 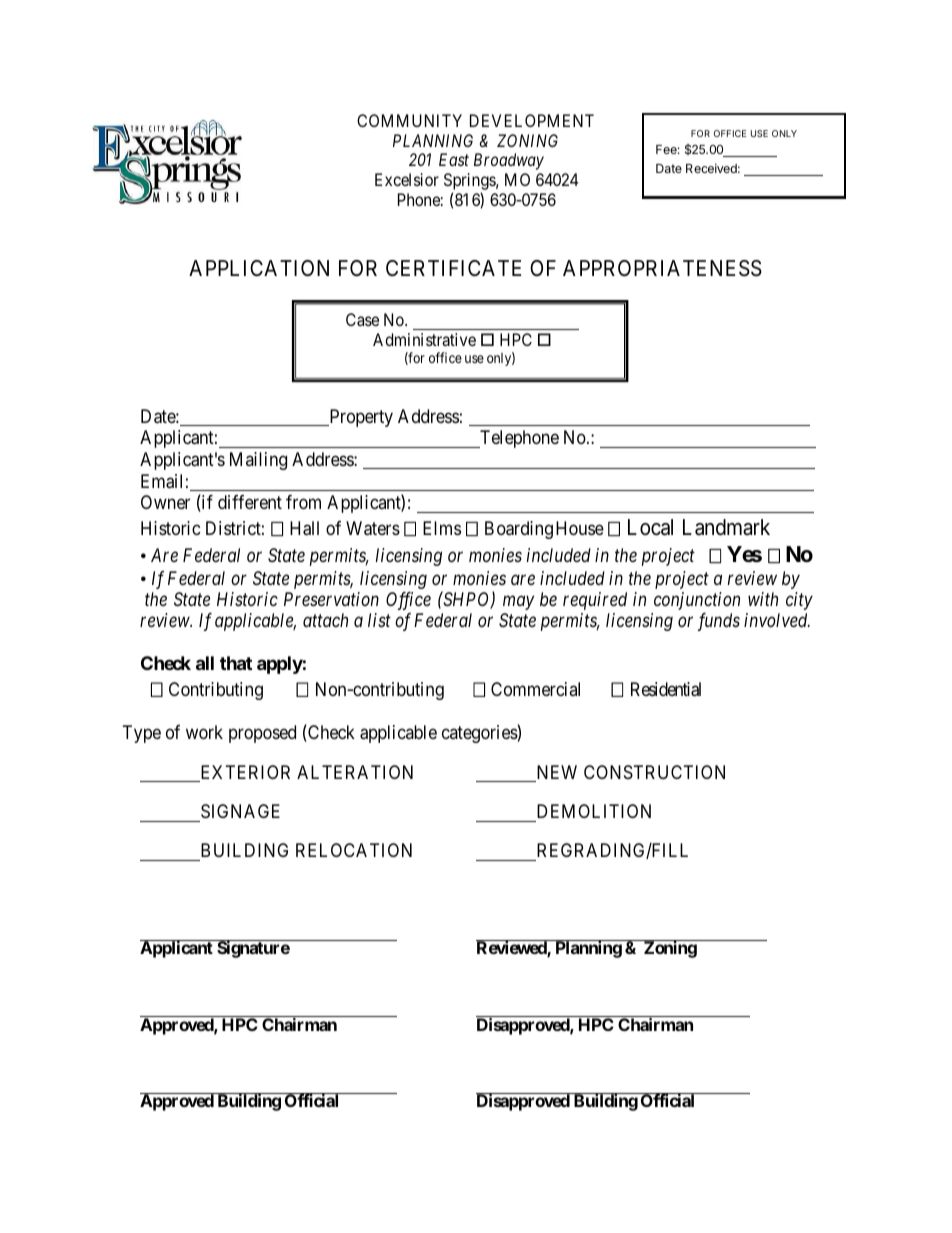 What do you see at coordinates (409, 120) in the screenshot?
I see `COMMUNITY` at bounding box center [409, 120].
